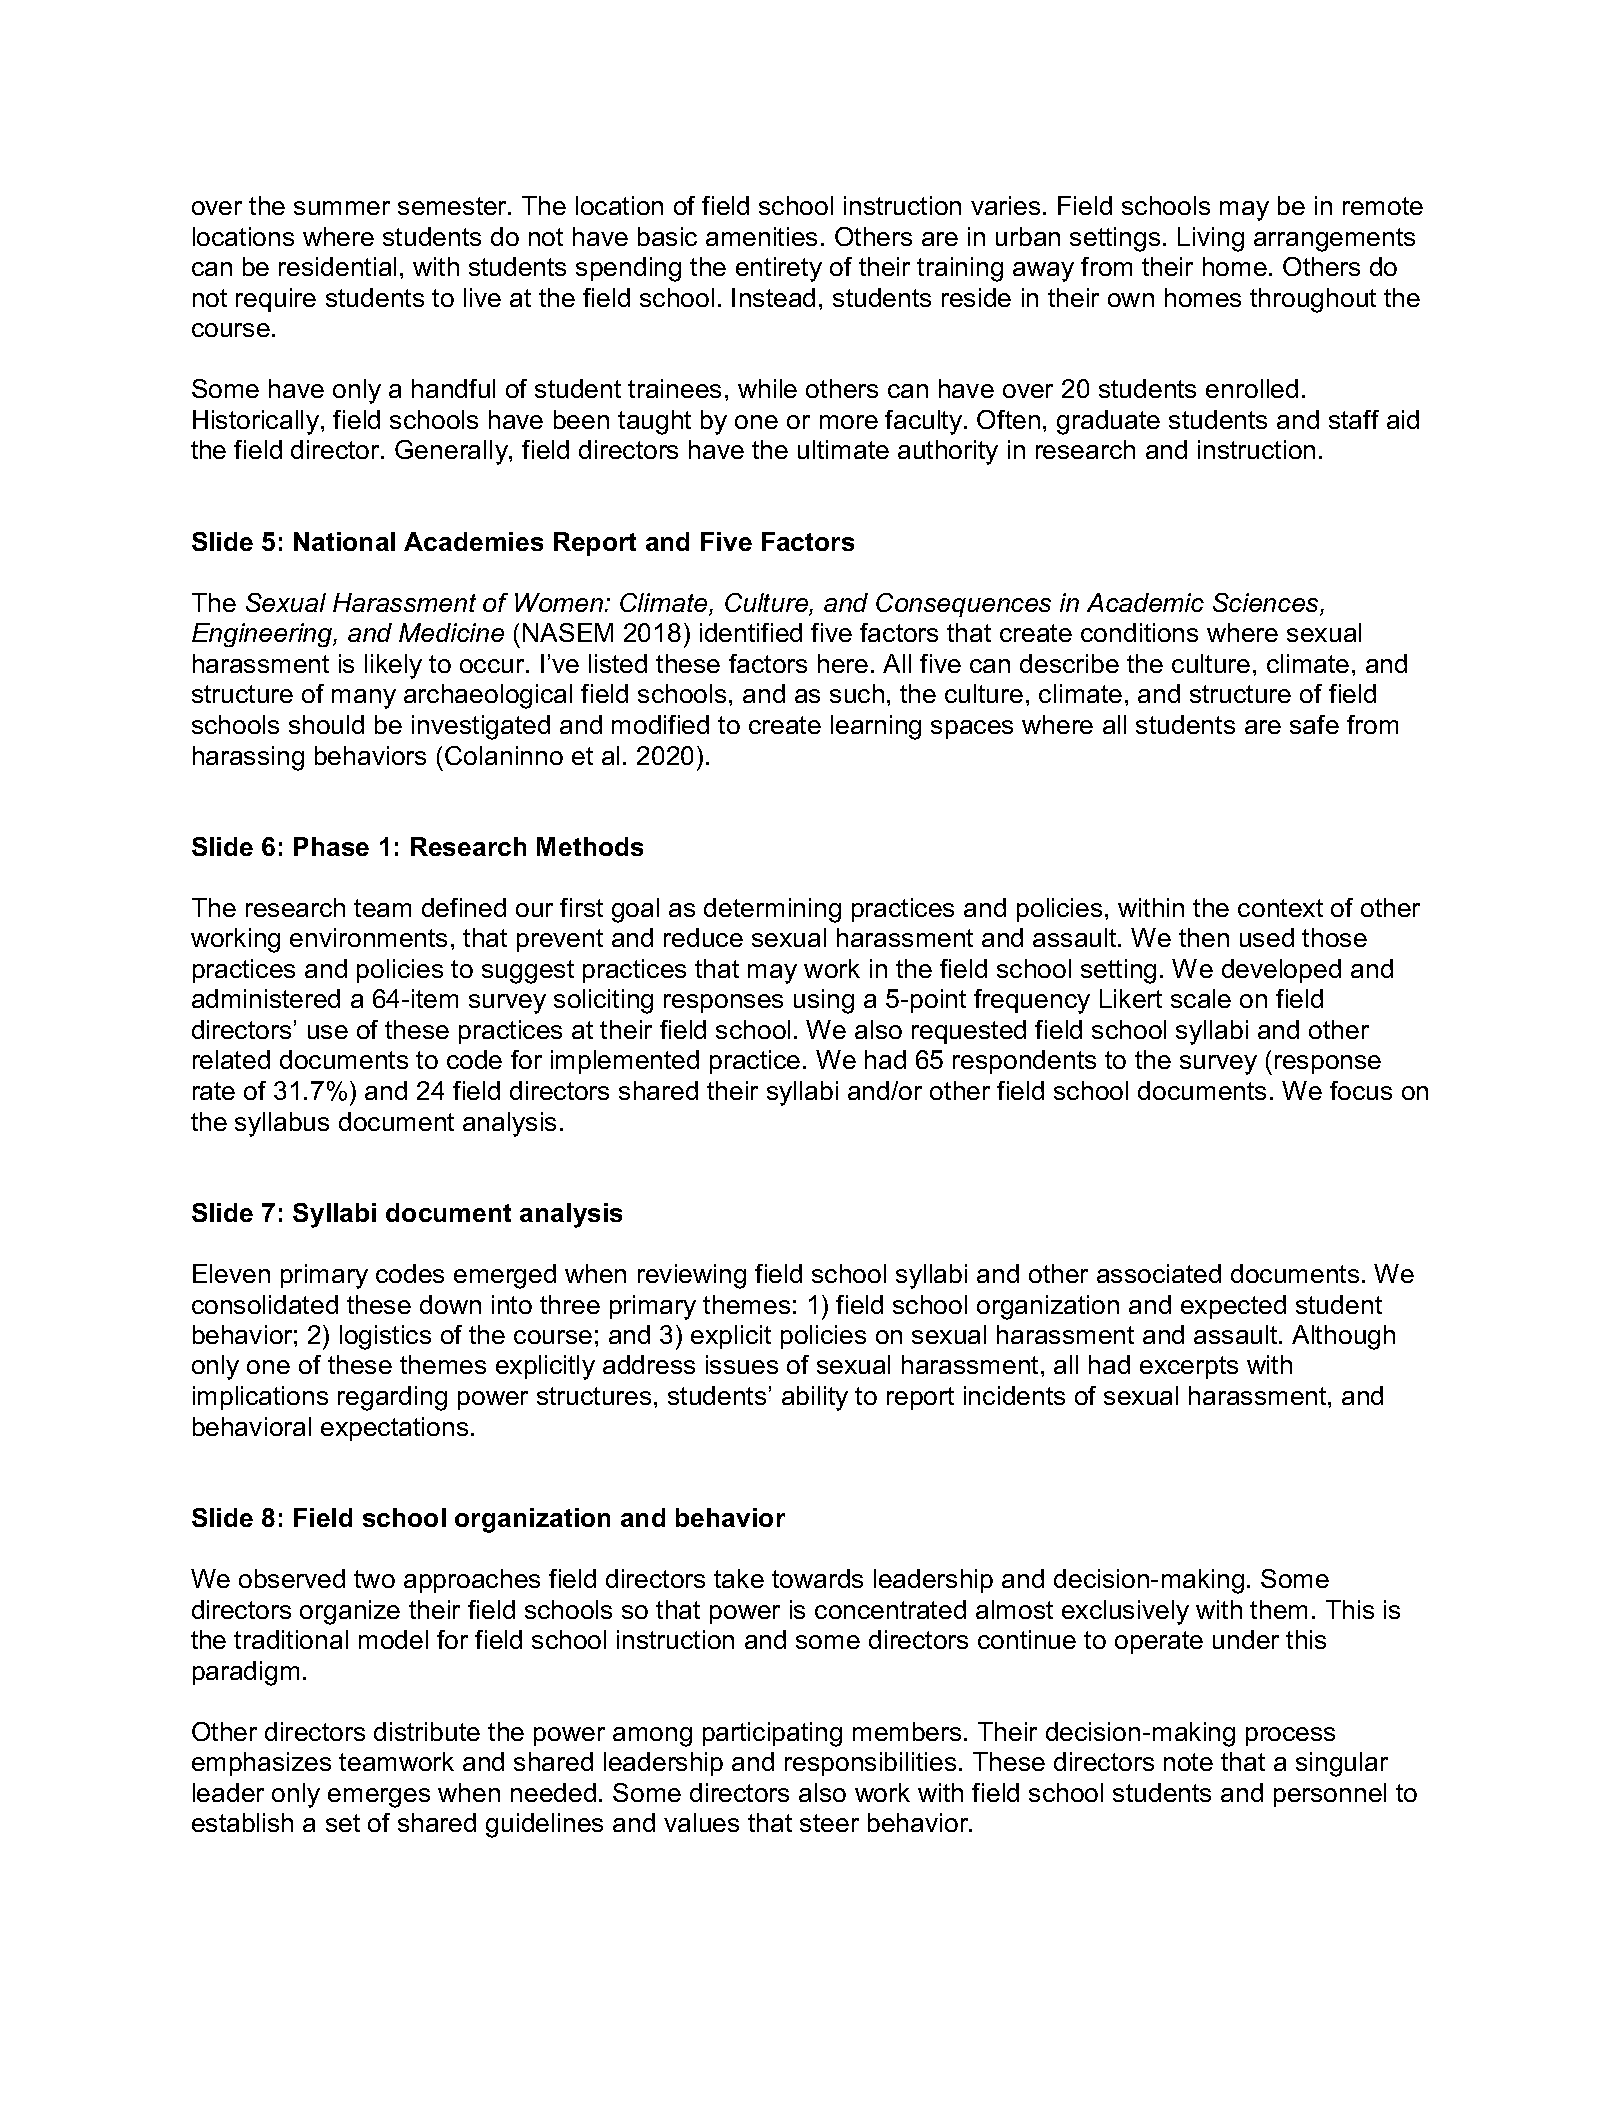 Image resolution: width=1624 pixels, height=2101 pixels. I want to click on likely, so click(393, 666).
